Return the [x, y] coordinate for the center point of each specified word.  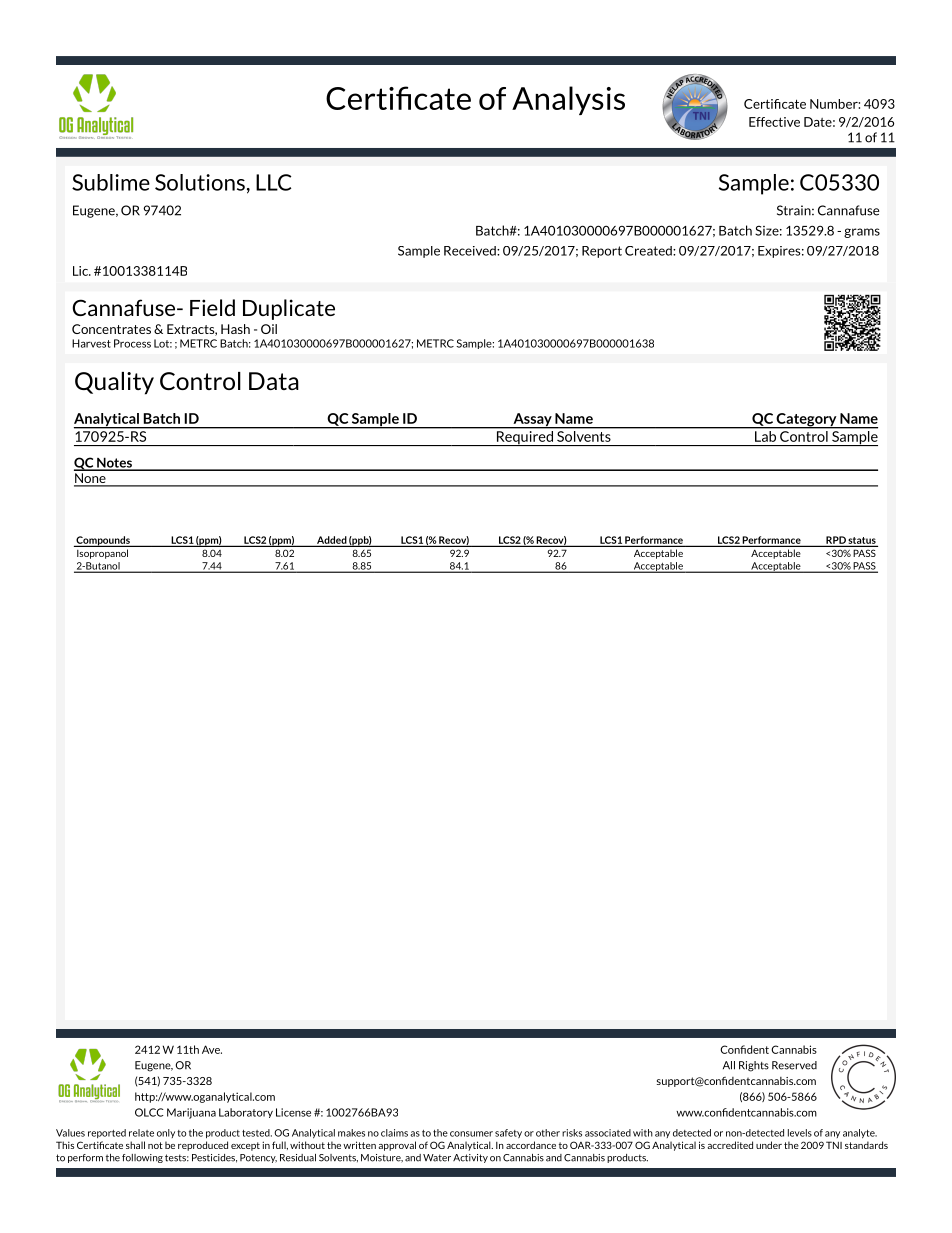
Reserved [794, 1065]
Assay [532, 421]
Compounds [103, 541]
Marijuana [191, 1113]
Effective [774, 122]
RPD [836, 541]
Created [649, 251]
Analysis [568, 100]
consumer [471, 1134]
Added [331, 541]
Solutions [200, 182]
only [166, 1133]
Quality [114, 383]
